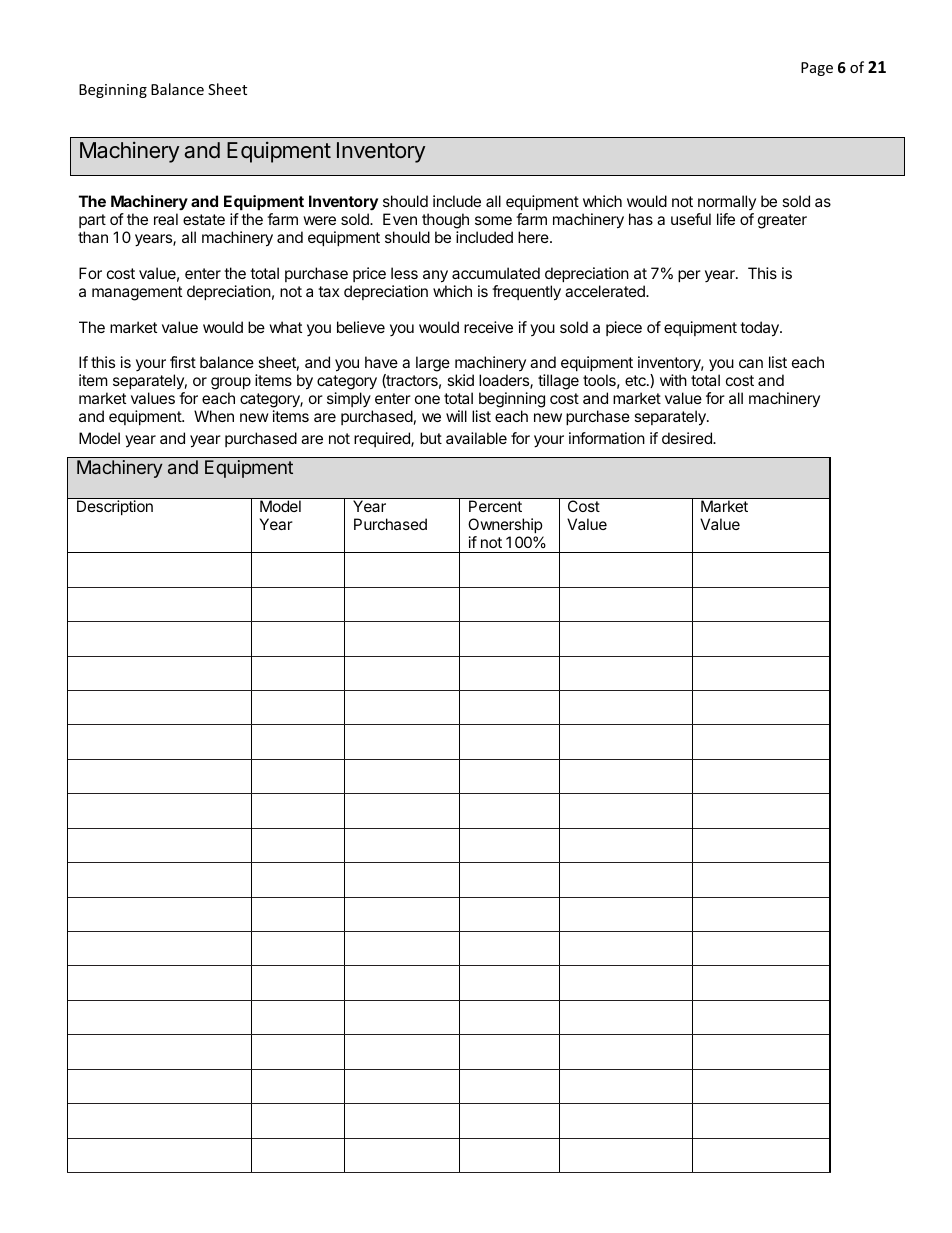 The width and height of the screenshot is (952, 1233). What do you see at coordinates (204, 219) in the screenshot?
I see `estate` at bounding box center [204, 219].
